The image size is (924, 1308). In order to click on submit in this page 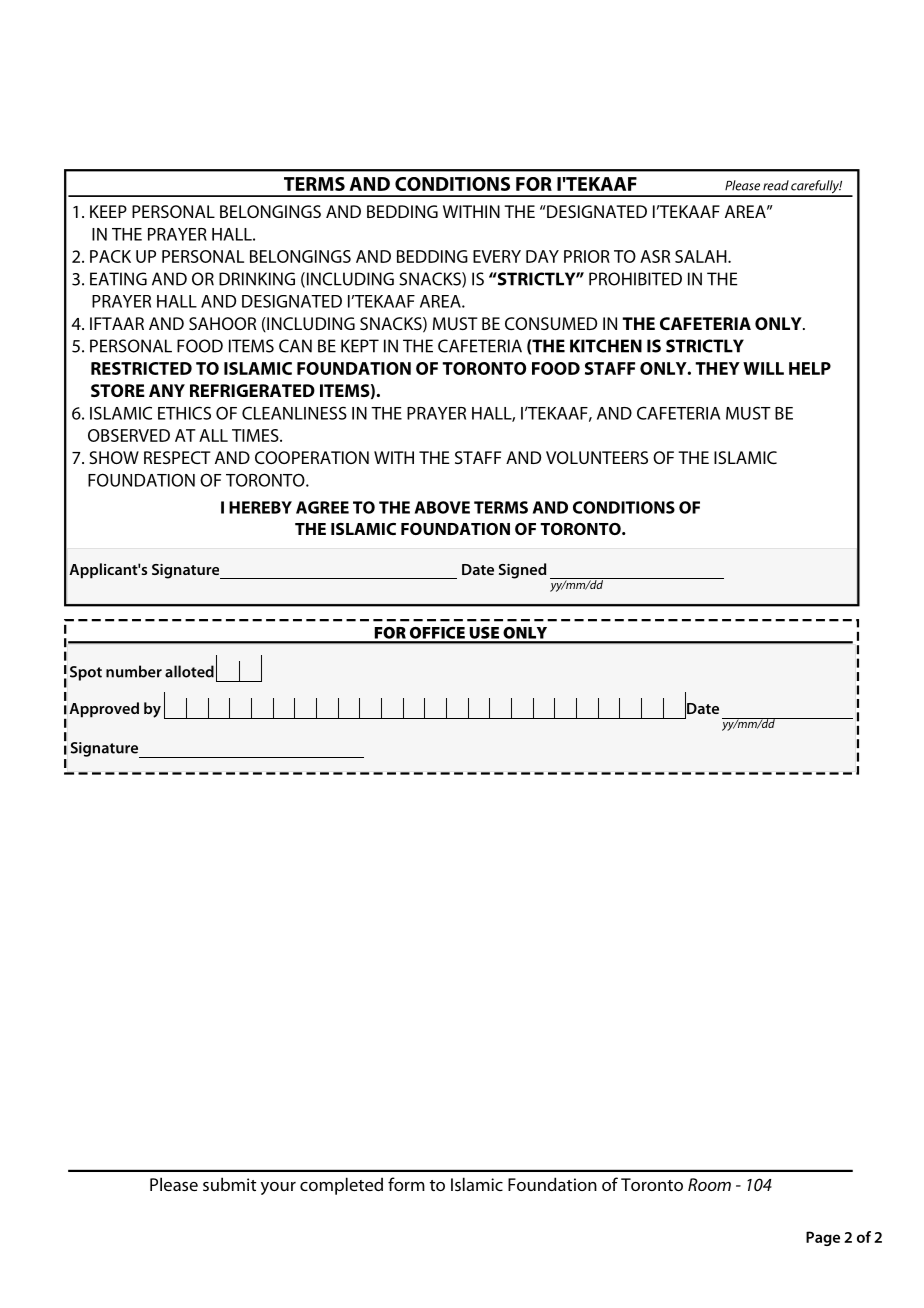, I will do `click(229, 1184)`.
